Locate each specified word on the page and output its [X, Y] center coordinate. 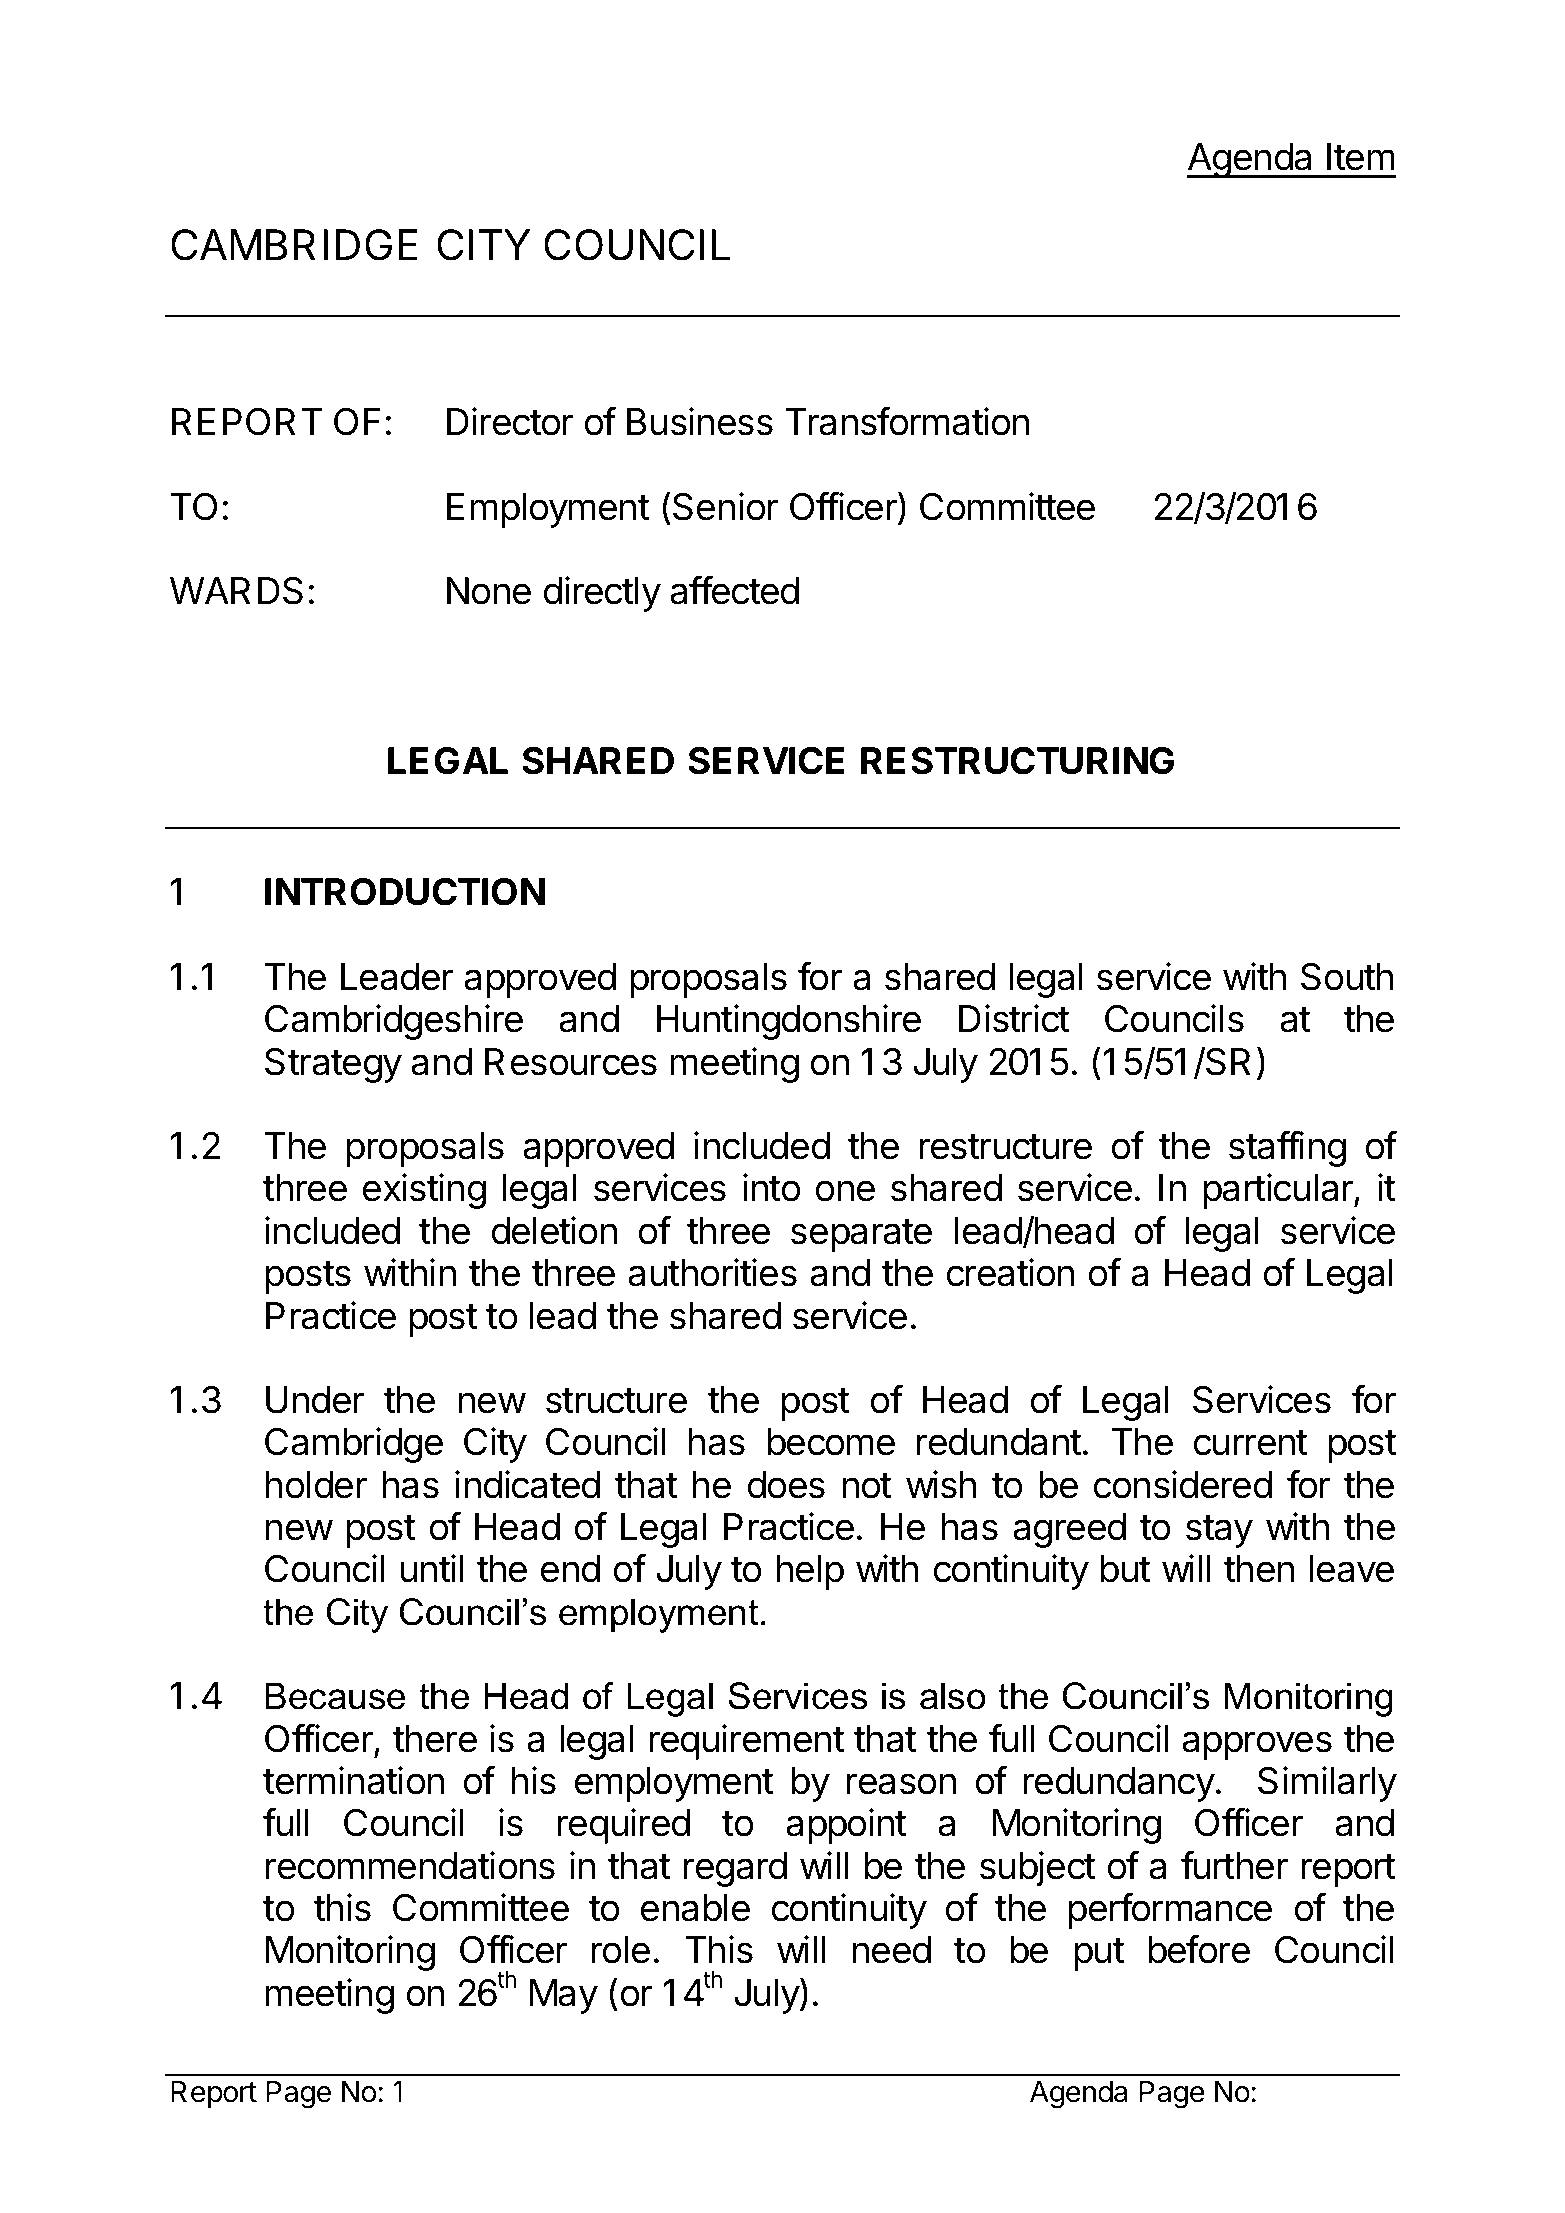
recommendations [410, 1865]
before [1199, 1949]
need [892, 1950]
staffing [1287, 1149]
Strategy [333, 1065]
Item [1361, 157]
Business [700, 421]
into [772, 1187]
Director [510, 421]
